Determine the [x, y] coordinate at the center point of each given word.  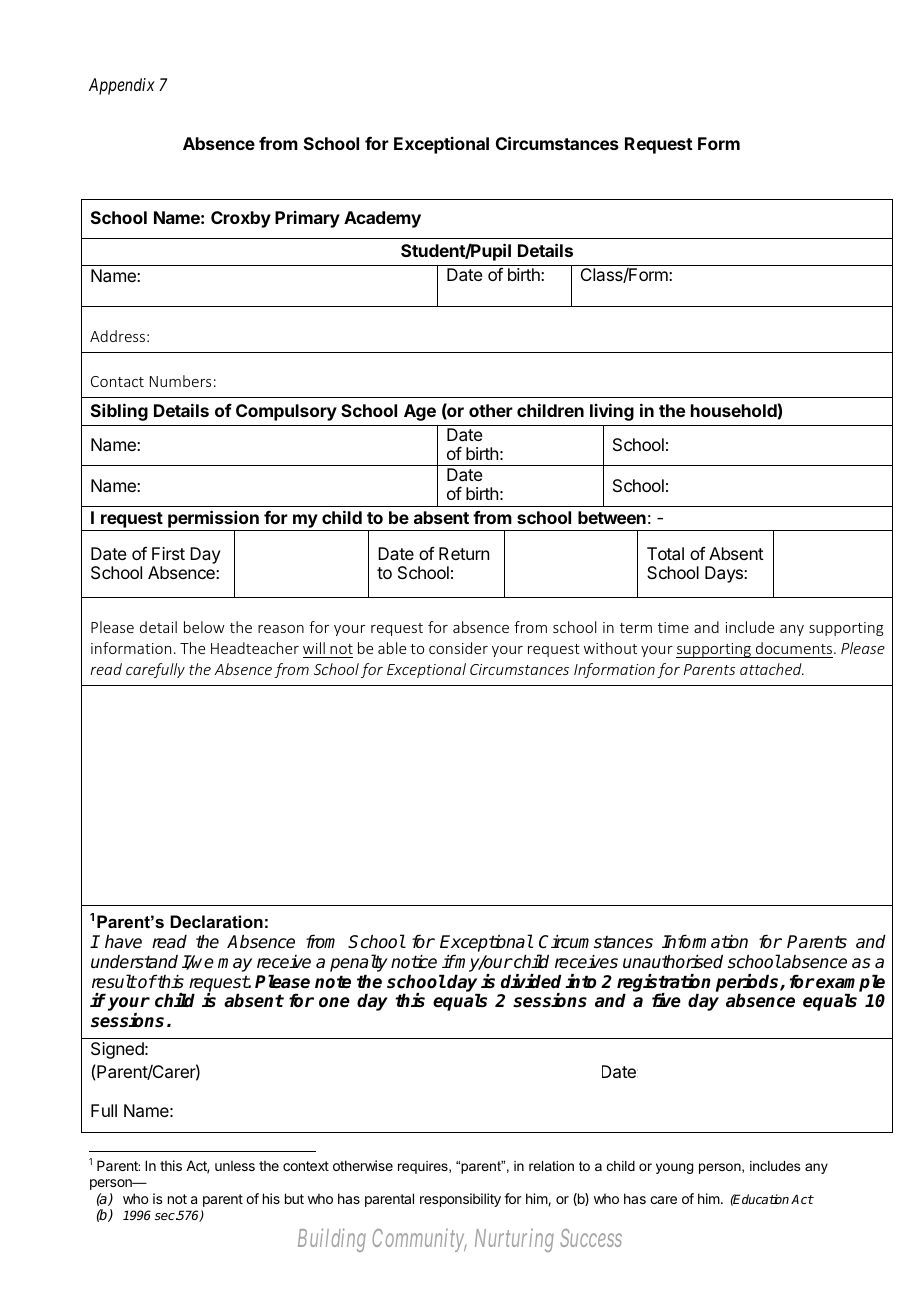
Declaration [216, 921]
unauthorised [673, 961]
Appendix [122, 86]
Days [725, 574]
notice [414, 961]
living [612, 412]
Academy [382, 219]
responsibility [460, 1200]
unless [235, 1165]
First [168, 553]
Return [464, 553]
